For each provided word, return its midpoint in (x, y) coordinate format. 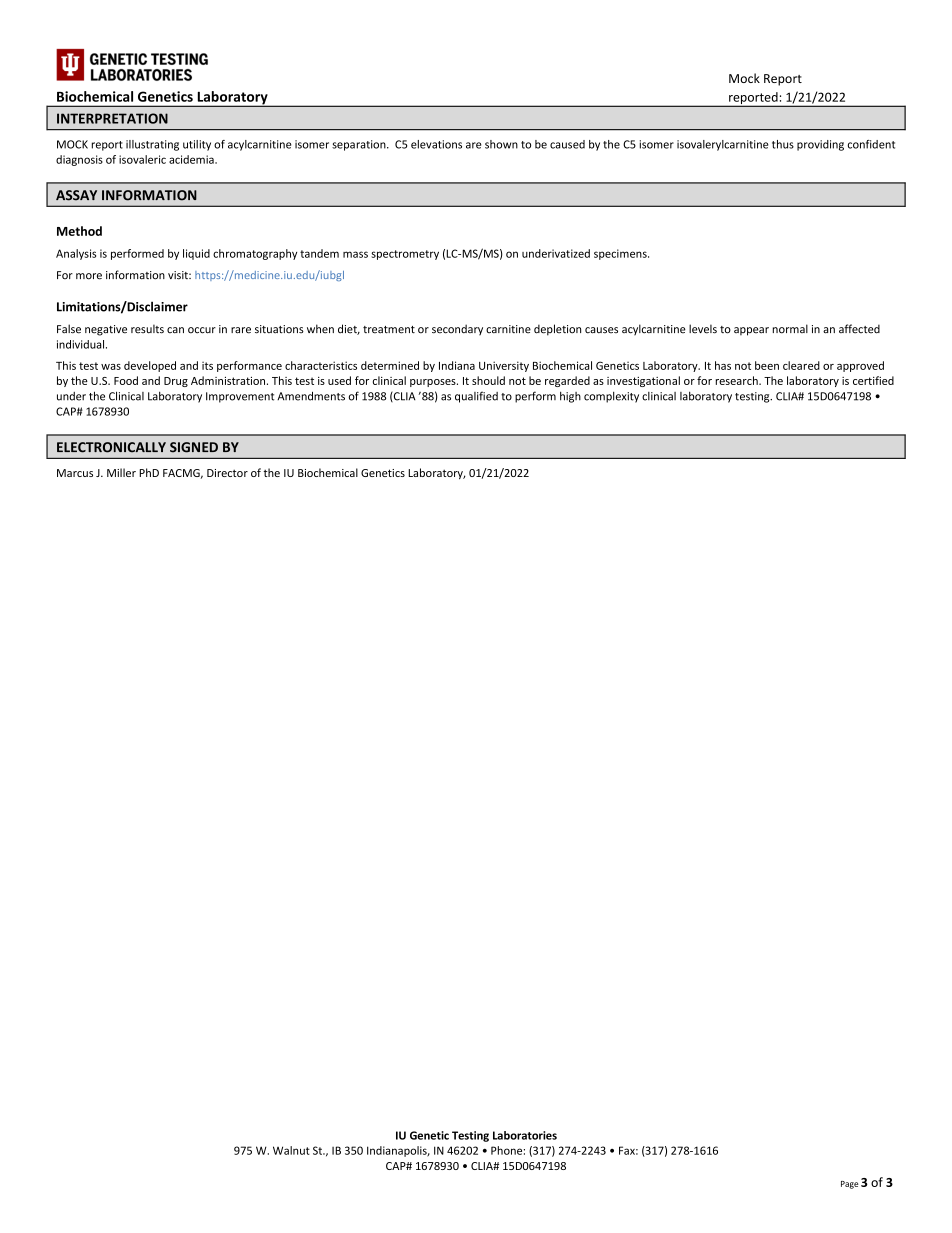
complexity (611, 397)
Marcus (75, 473)
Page (849, 1185)
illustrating (152, 145)
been (767, 365)
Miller (121, 472)
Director (227, 473)
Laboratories (525, 1135)
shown (501, 144)
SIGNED (194, 447)
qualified (476, 397)
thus (783, 144)
